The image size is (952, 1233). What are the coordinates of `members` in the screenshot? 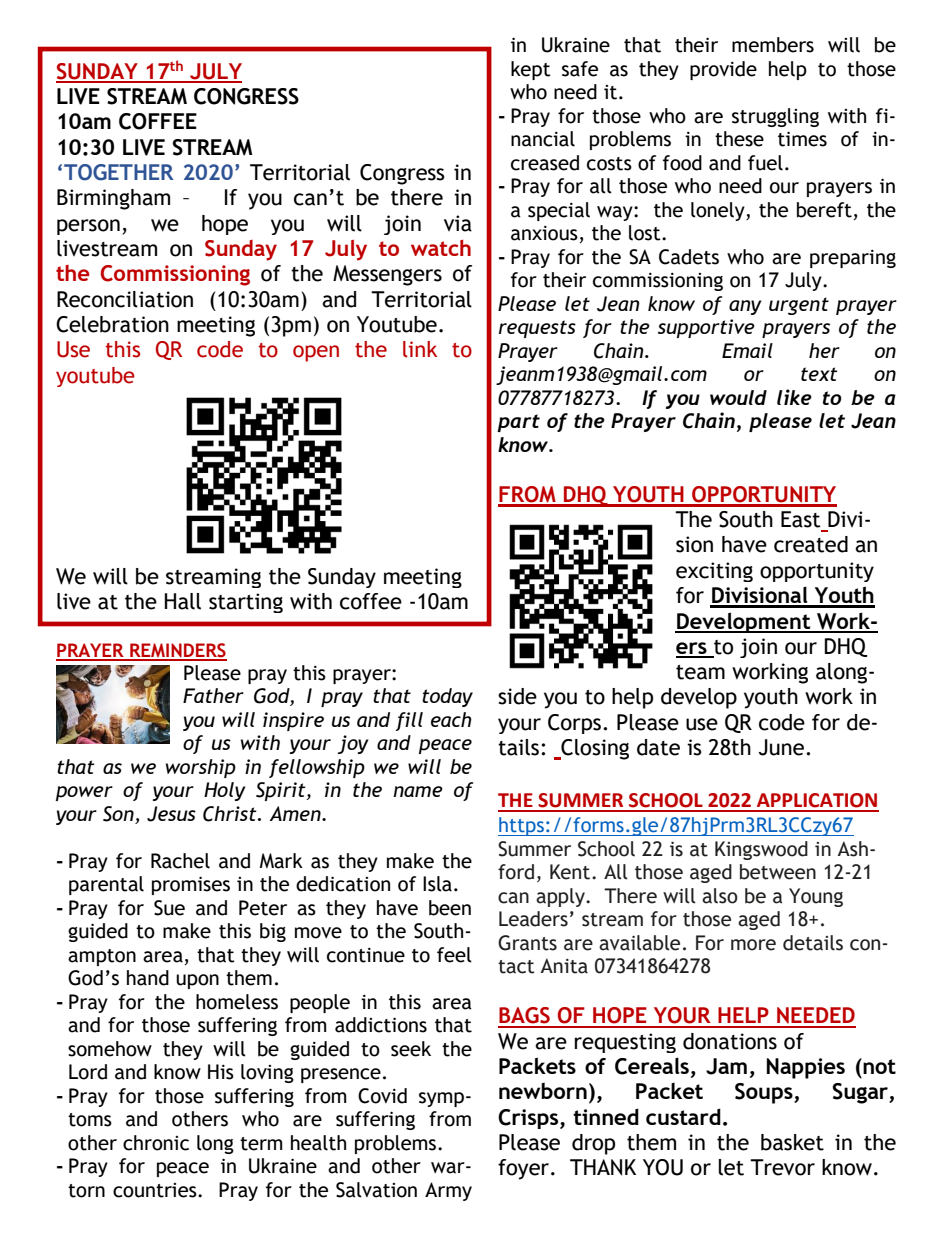 It's located at (773, 45).
